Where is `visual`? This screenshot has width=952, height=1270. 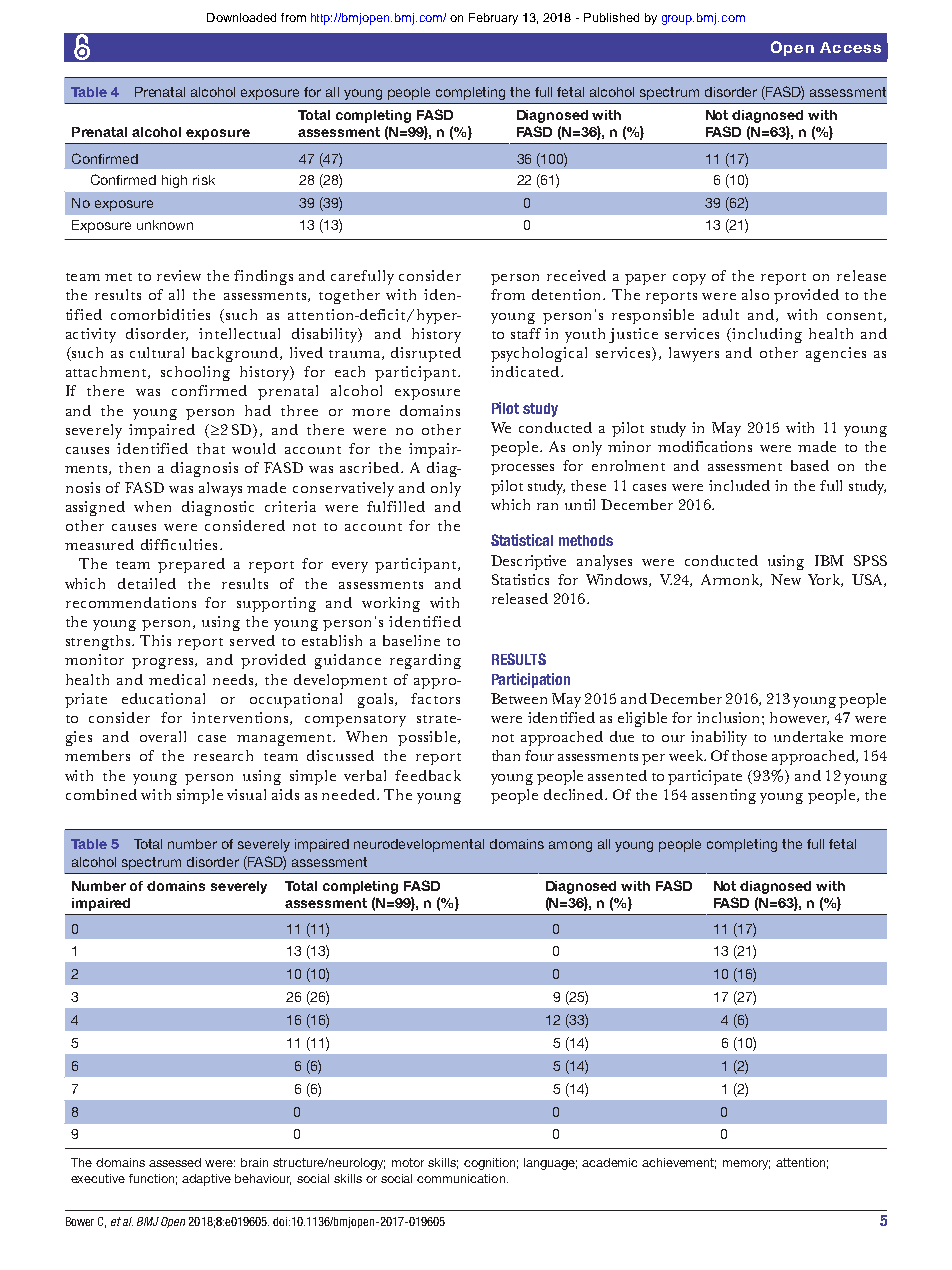
visual is located at coordinates (246, 794).
